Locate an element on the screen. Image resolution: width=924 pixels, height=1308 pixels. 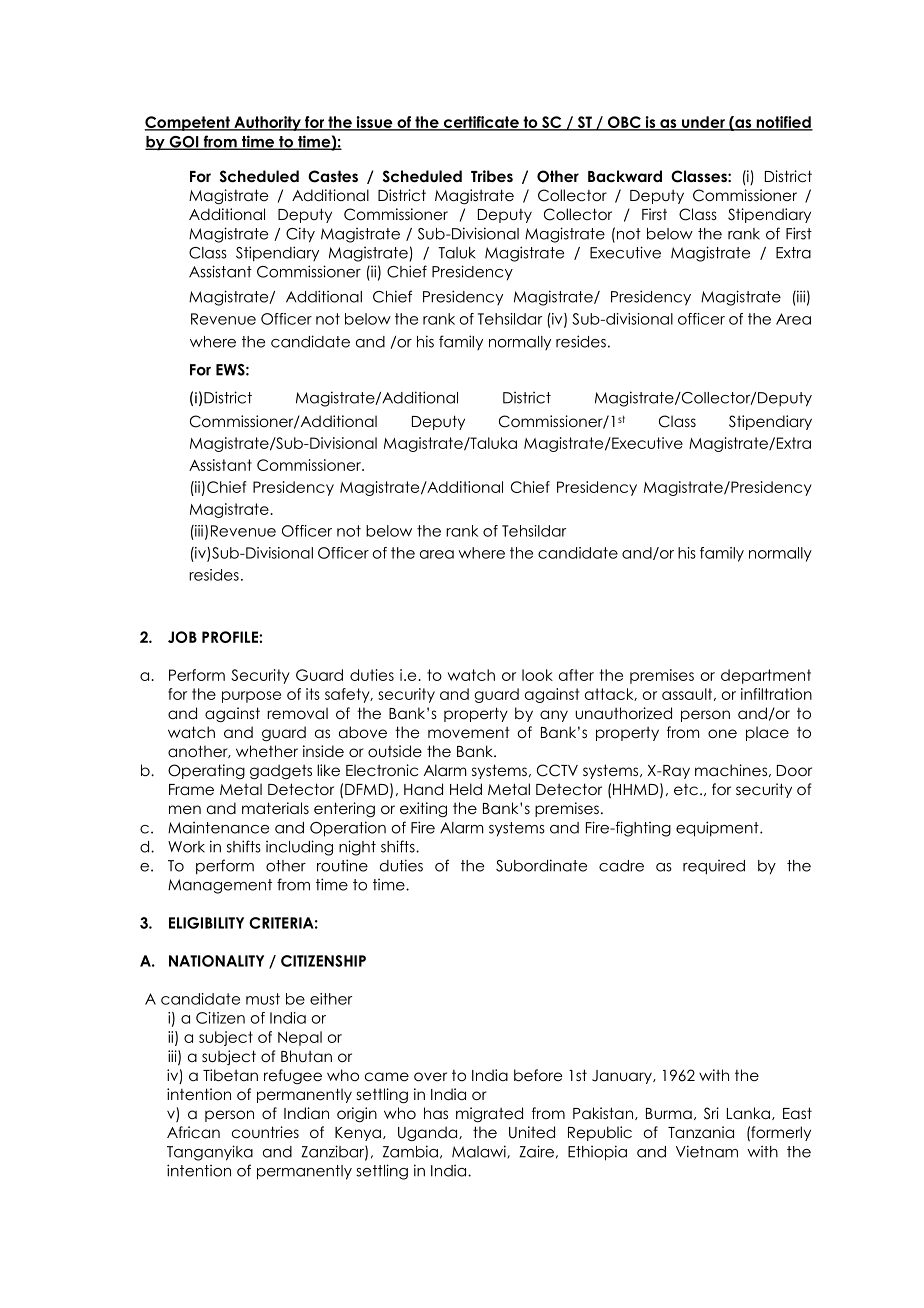
look is located at coordinates (537, 675).
